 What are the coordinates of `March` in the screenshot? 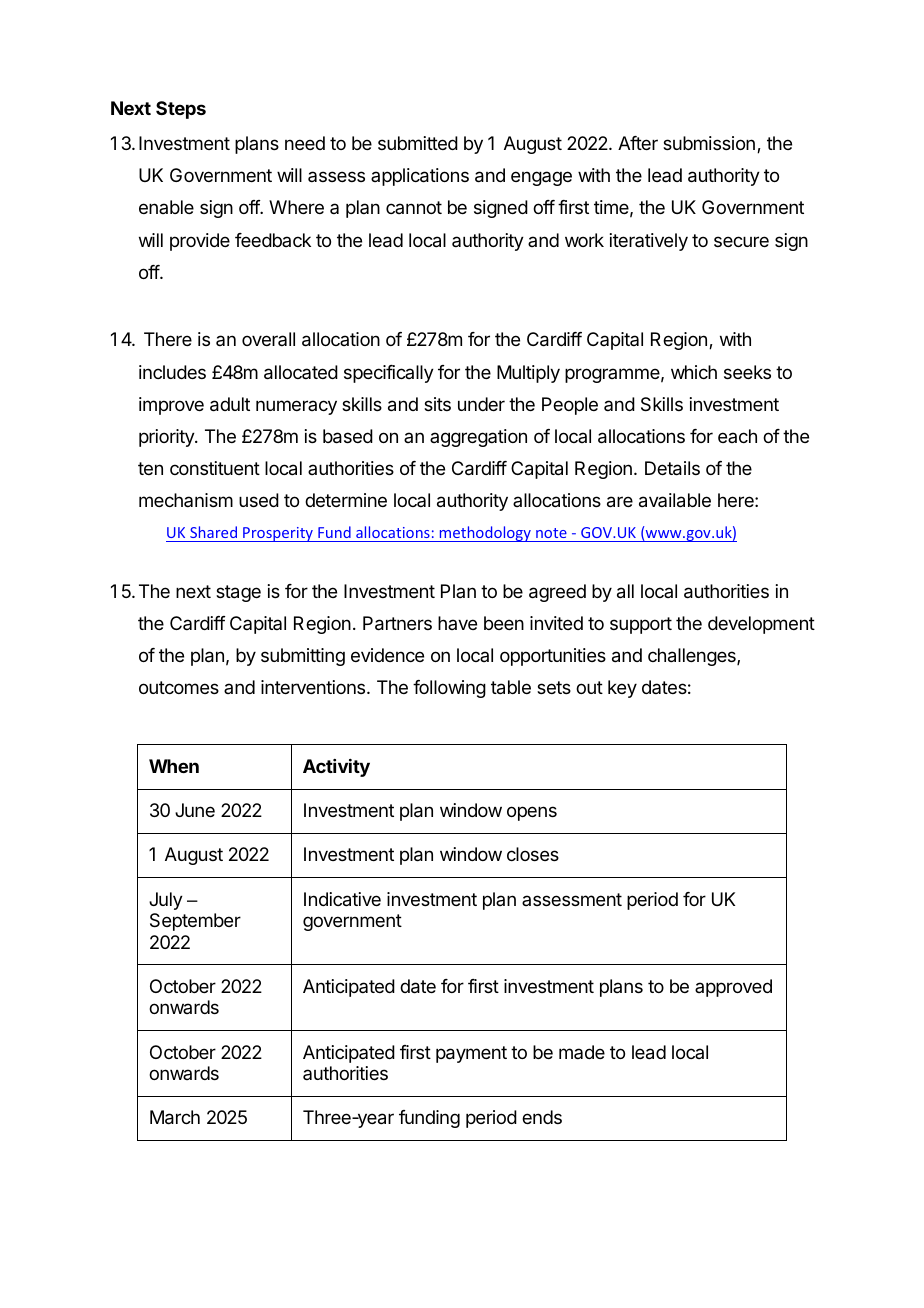 It's located at (175, 1117).
